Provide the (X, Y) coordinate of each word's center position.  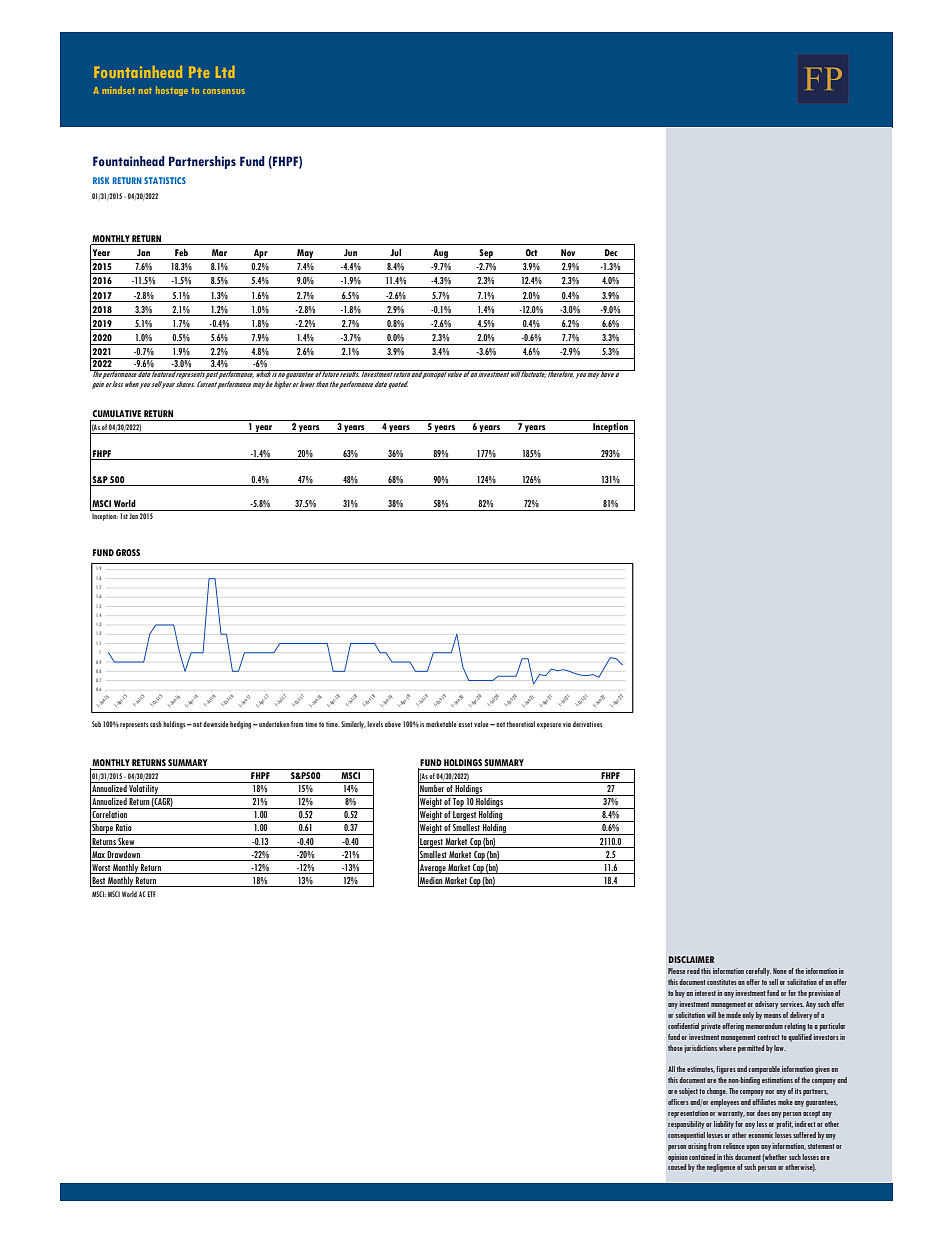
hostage (172, 91)
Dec (611, 252)
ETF (151, 894)
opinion (678, 1158)
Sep (486, 254)
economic (761, 1135)
